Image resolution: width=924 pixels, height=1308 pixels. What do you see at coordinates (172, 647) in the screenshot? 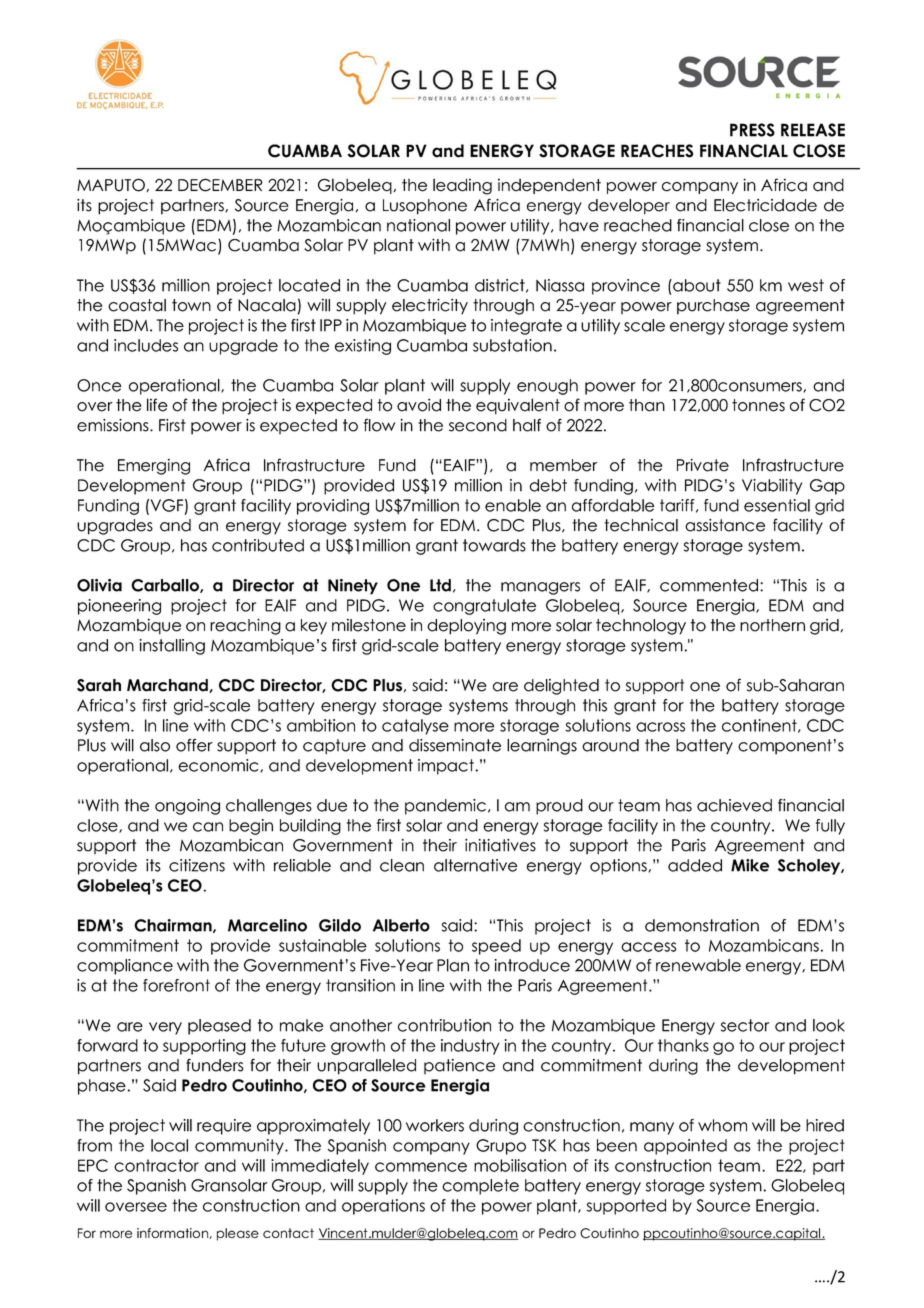
I see `installing` at bounding box center [172, 647].
